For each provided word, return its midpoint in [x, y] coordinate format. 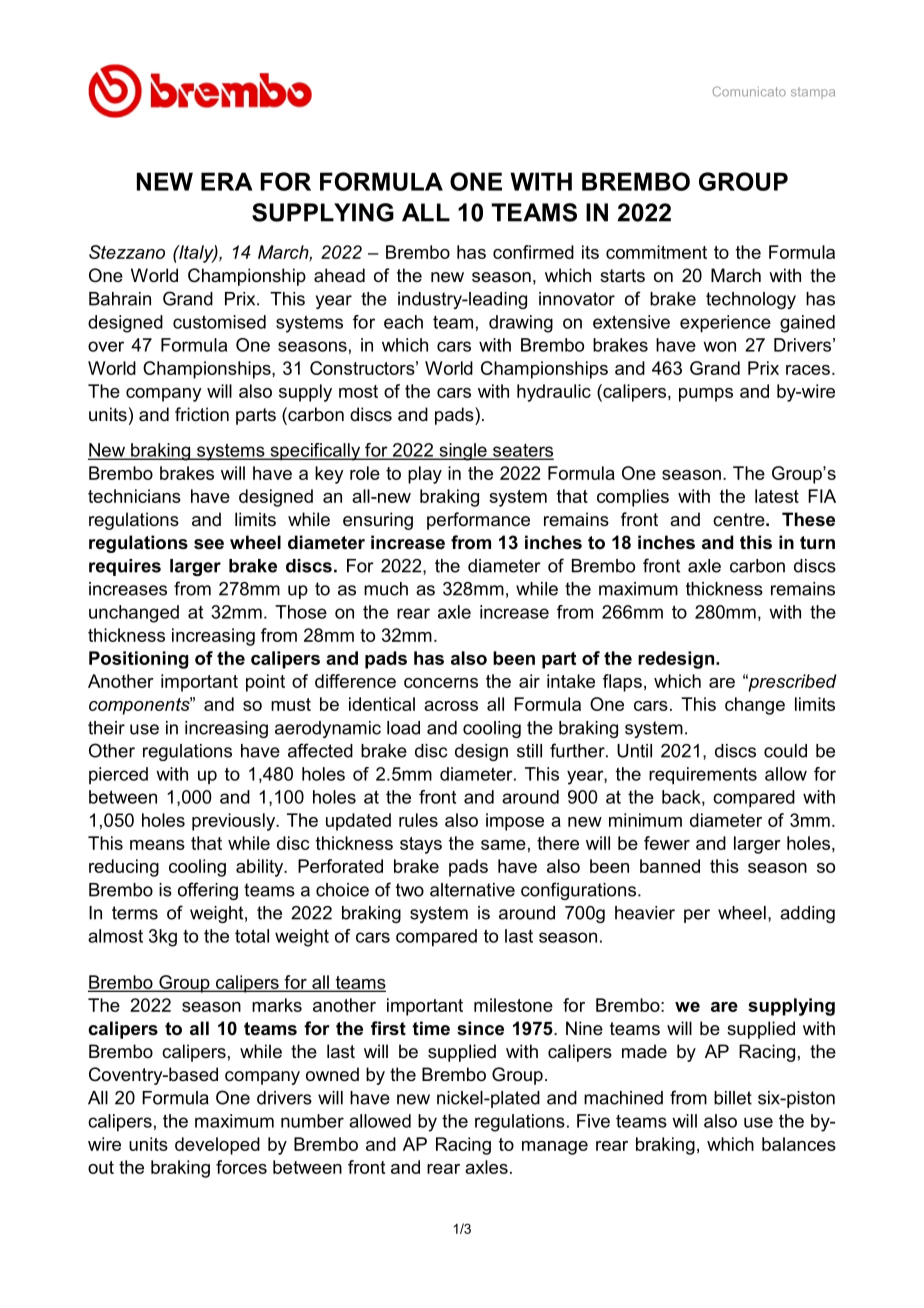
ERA [227, 181]
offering [208, 891]
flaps [622, 683]
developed [217, 1146]
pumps [706, 395]
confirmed [533, 252]
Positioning [138, 660]
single [463, 452]
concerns [441, 683]
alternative [472, 890]
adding [807, 914]
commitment [656, 252]
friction [202, 414]
